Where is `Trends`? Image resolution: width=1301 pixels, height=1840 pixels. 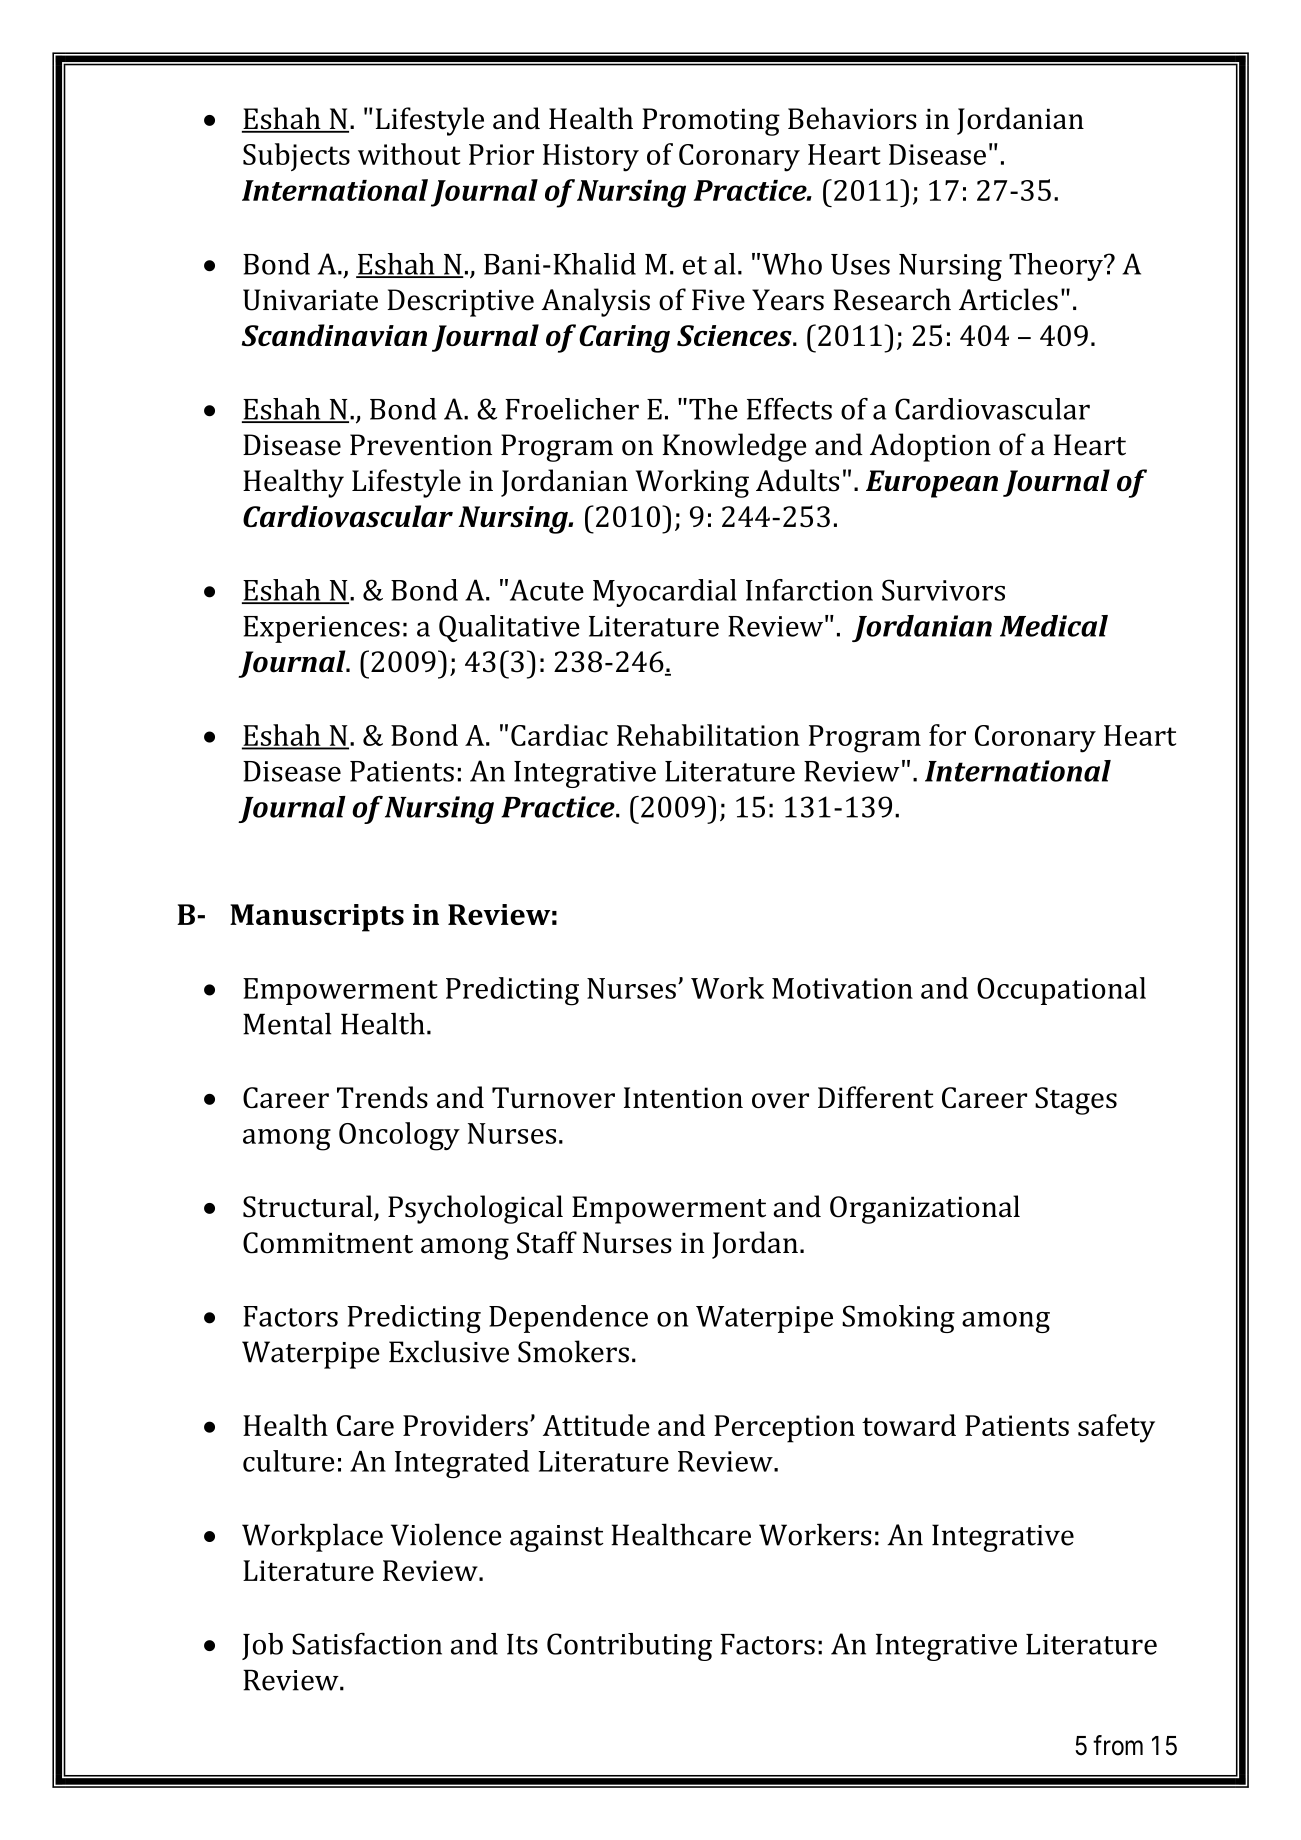 Trends is located at coordinates (382, 1097).
